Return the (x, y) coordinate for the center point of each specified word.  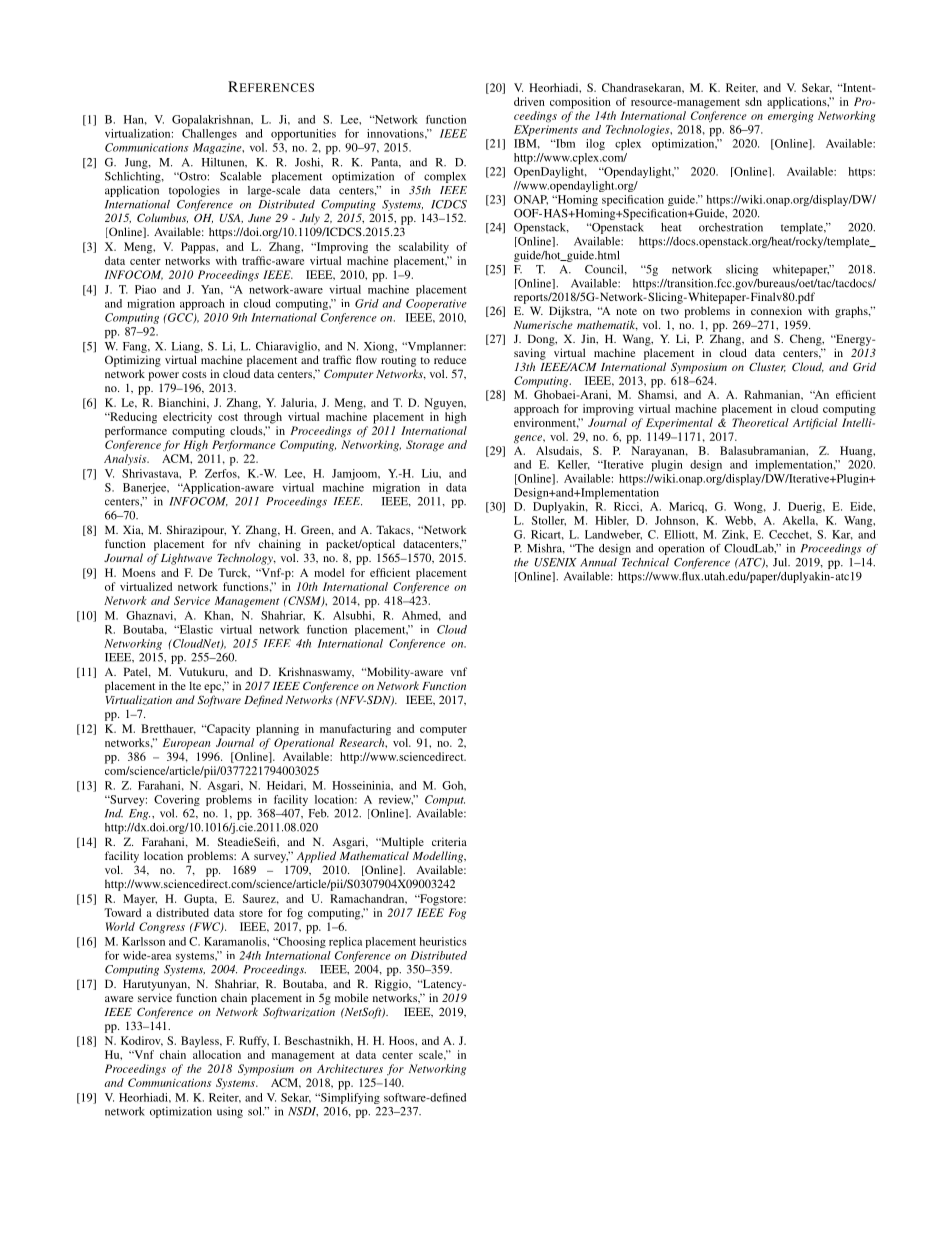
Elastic (195, 629)
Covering (177, 800)
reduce (450, 359)
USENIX (556, 562)
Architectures (350, 1068)
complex (445, 177)
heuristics (442, 941)
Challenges (209, 134)
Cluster (767, 367)
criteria (449, 841)
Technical (645, 562)
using (230, 1112)
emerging (790, 117)
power (163, 376)
